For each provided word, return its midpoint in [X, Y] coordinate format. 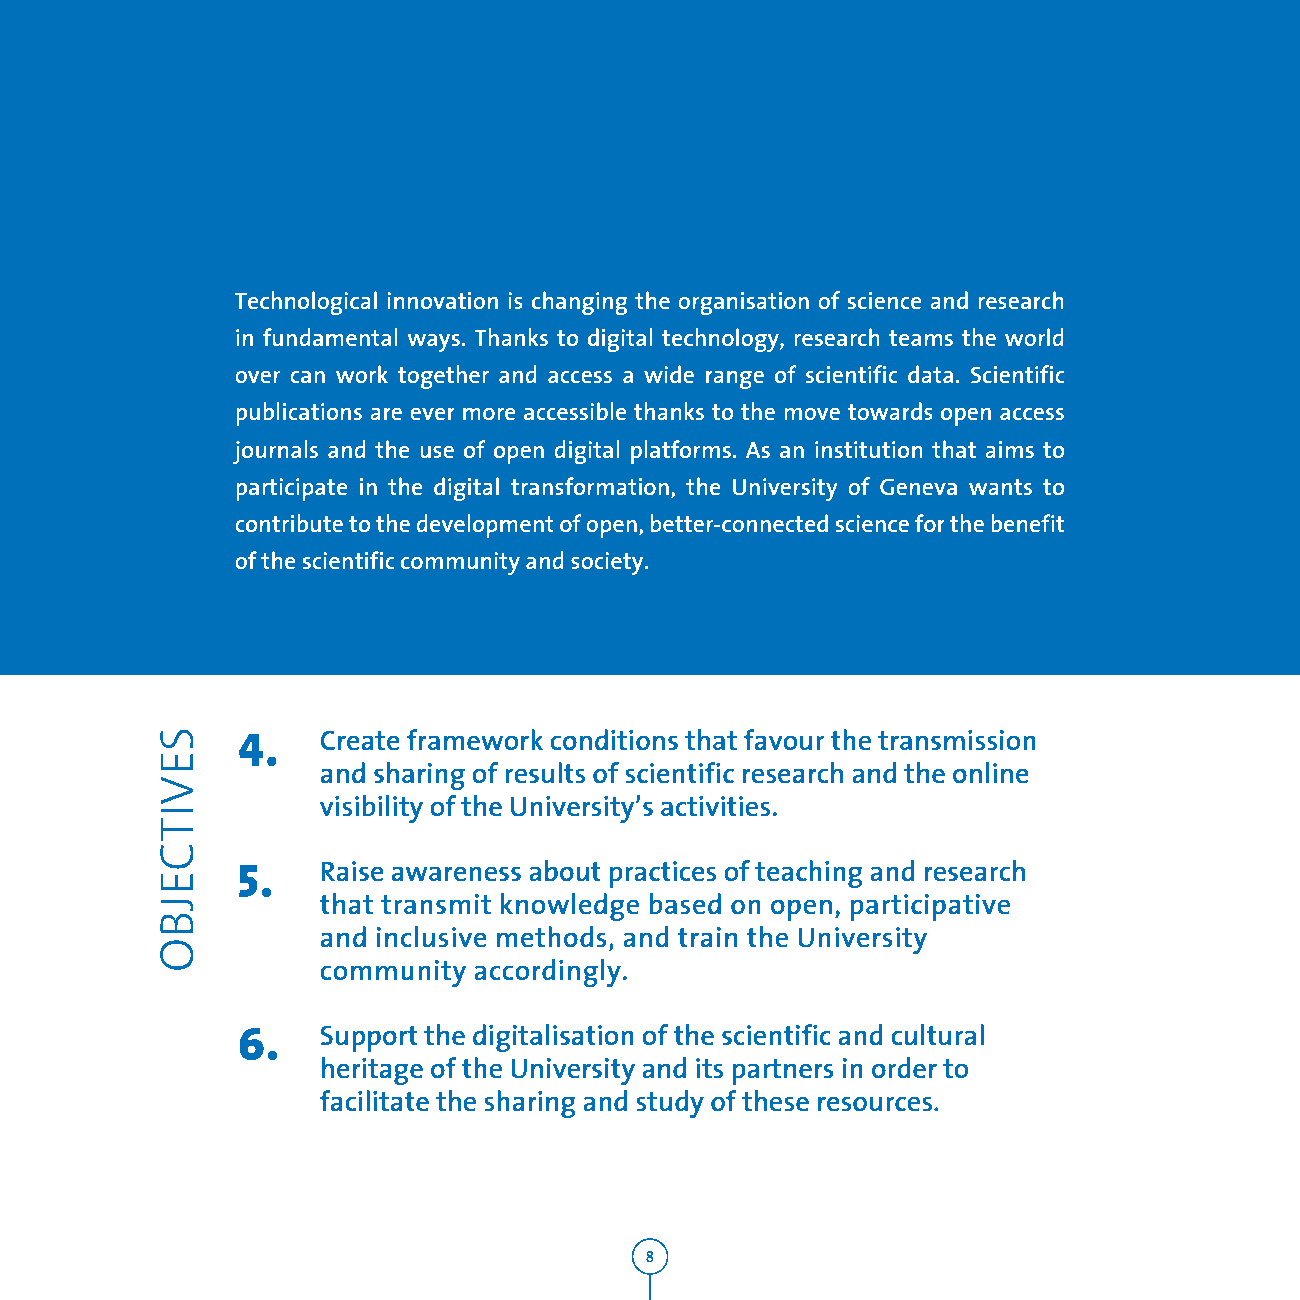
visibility [371, 809]
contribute [289, 523]
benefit [1027, 523]
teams [921, 338]
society [608, 563]
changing [580, 303]
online [991, 772]
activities [715, 806]
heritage [372, 1071]
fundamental [330, 337]
